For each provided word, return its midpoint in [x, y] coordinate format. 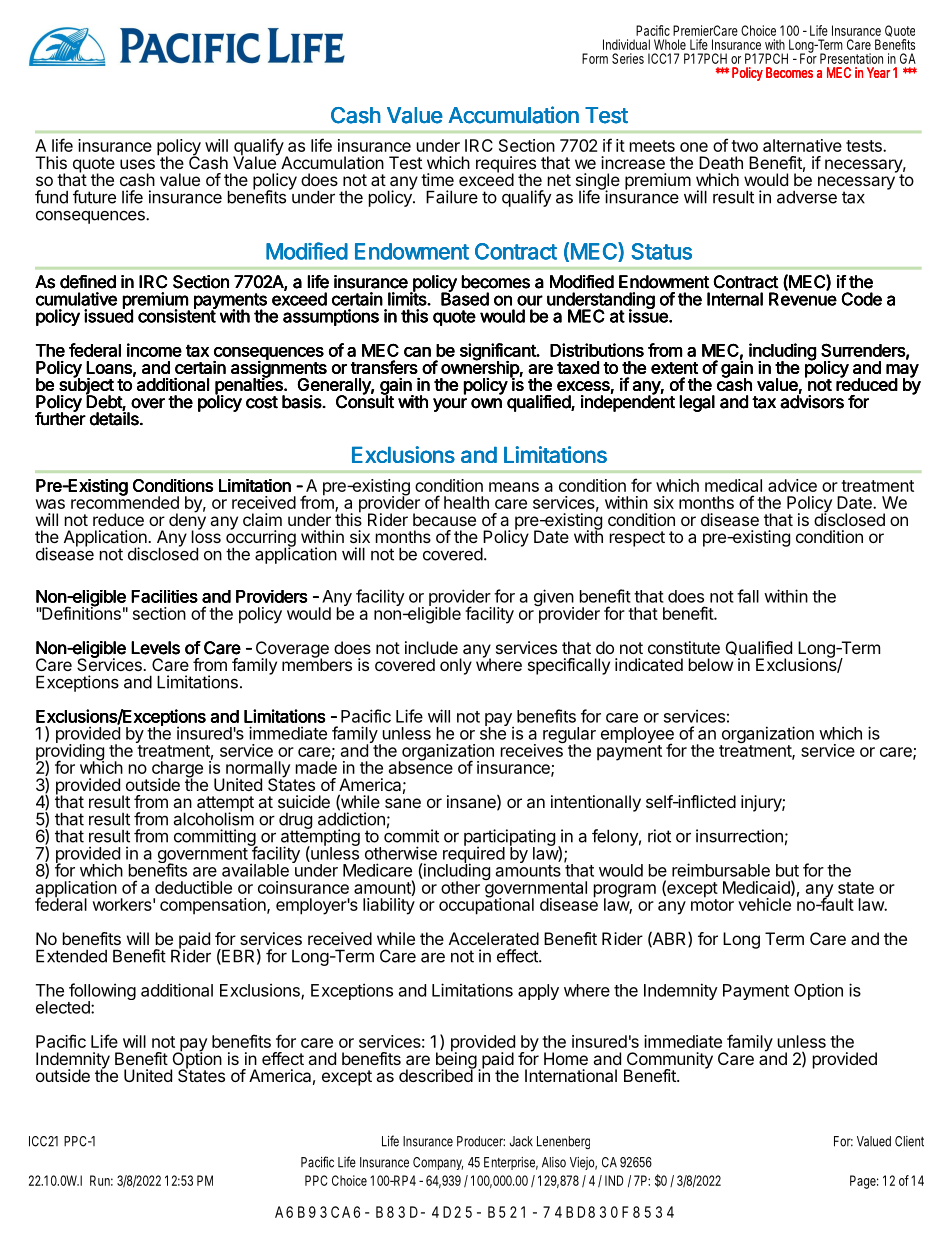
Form [595, 58]
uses [137, 164]
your [450, 405]
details [115, 418]
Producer [481, 1141]
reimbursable [721, 870]
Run [101, 1180]
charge [177, 770]
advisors [812, 401]
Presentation [851, 58]
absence [421, 766]
